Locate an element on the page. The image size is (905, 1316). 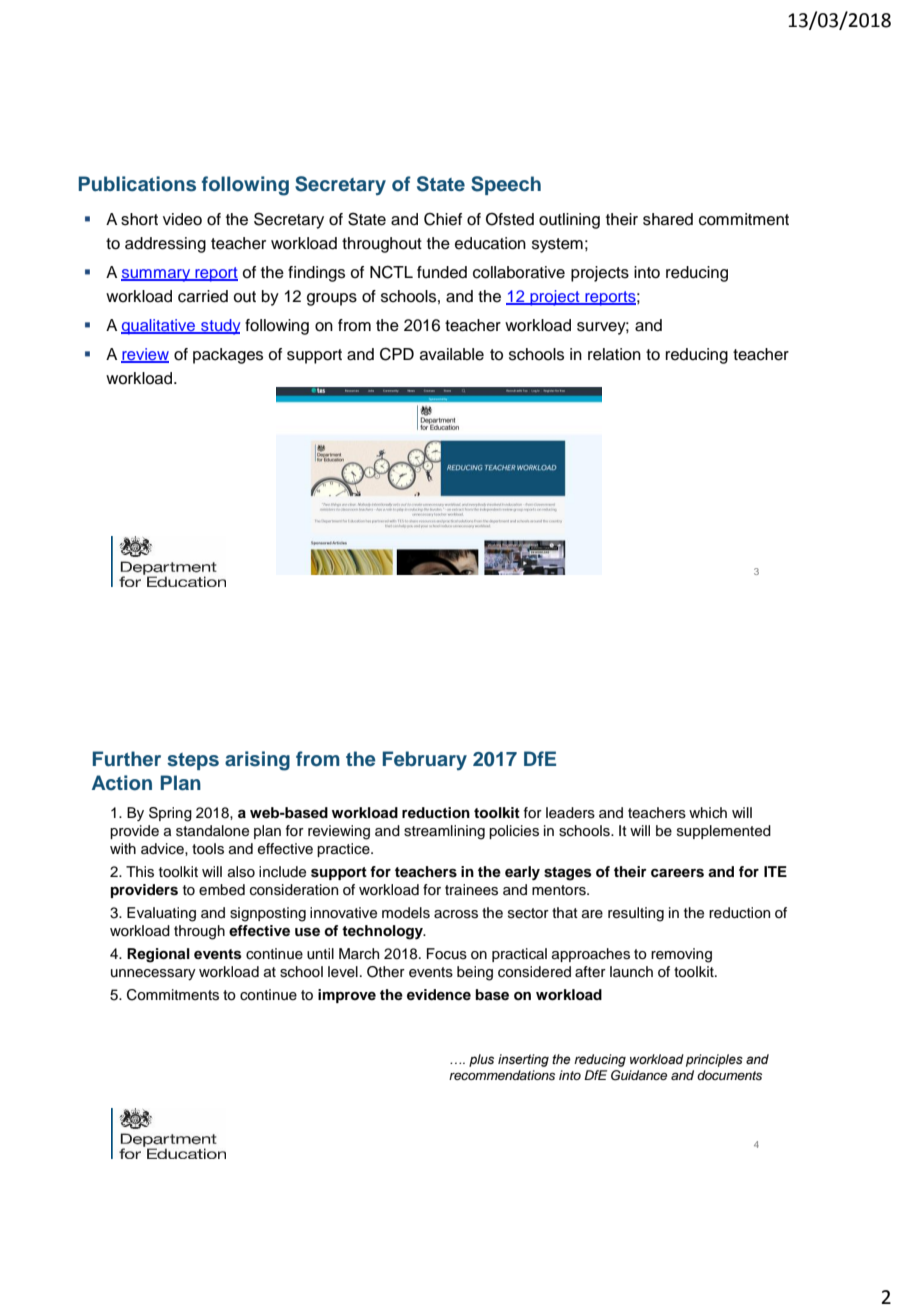
principles is located at coordinates (714, 1060).
